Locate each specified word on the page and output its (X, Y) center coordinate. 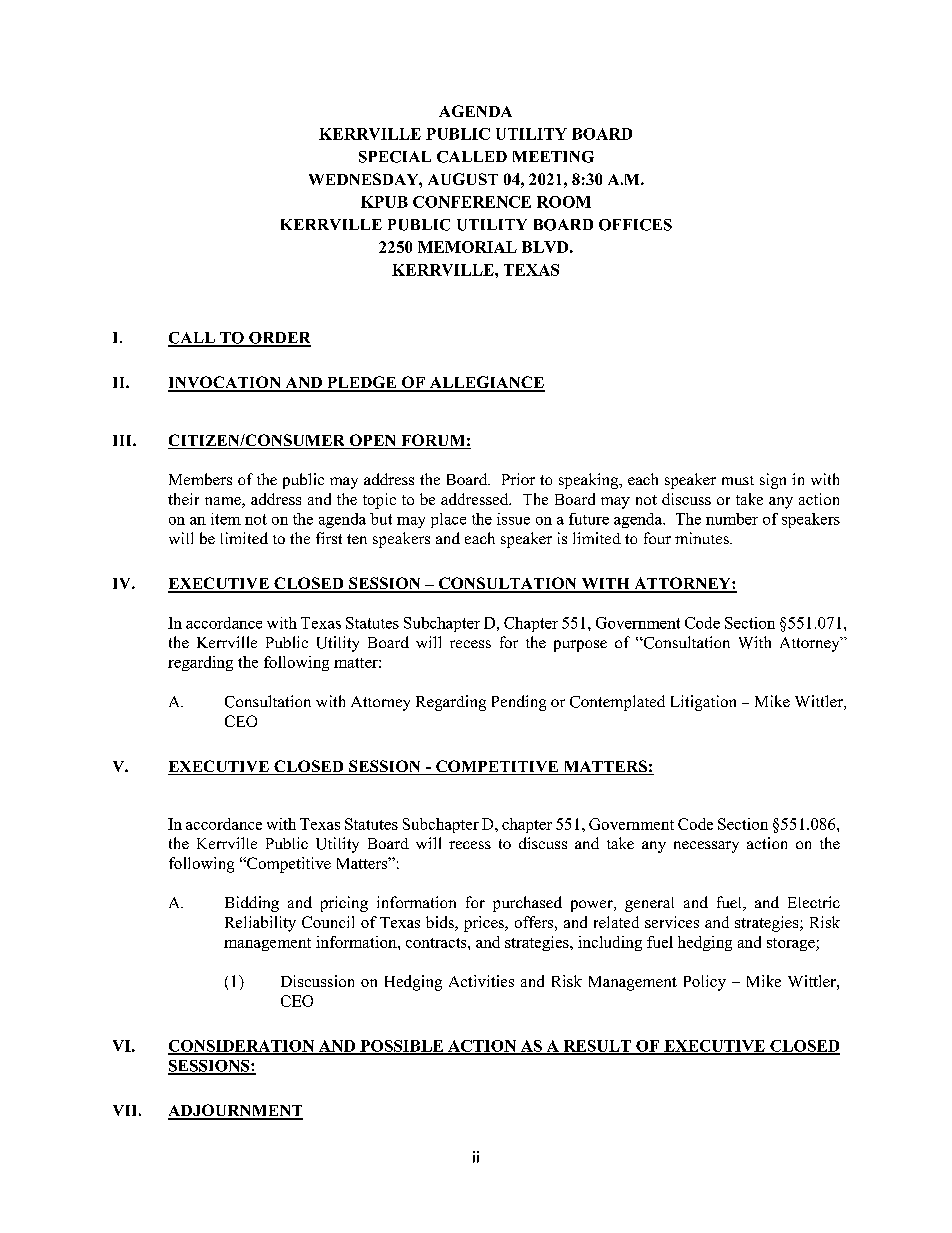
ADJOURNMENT (235, 1111)
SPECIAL (395, 157)
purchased (527, 904)
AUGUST (463, 179)
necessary (706, 847)
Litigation (703, 703)
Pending (519, 703)
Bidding (252, 904)
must (738, 480)
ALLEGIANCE (486, 383)
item (226, 519)
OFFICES (635, 225)
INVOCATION (225, 383)
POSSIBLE (402, 1047)
